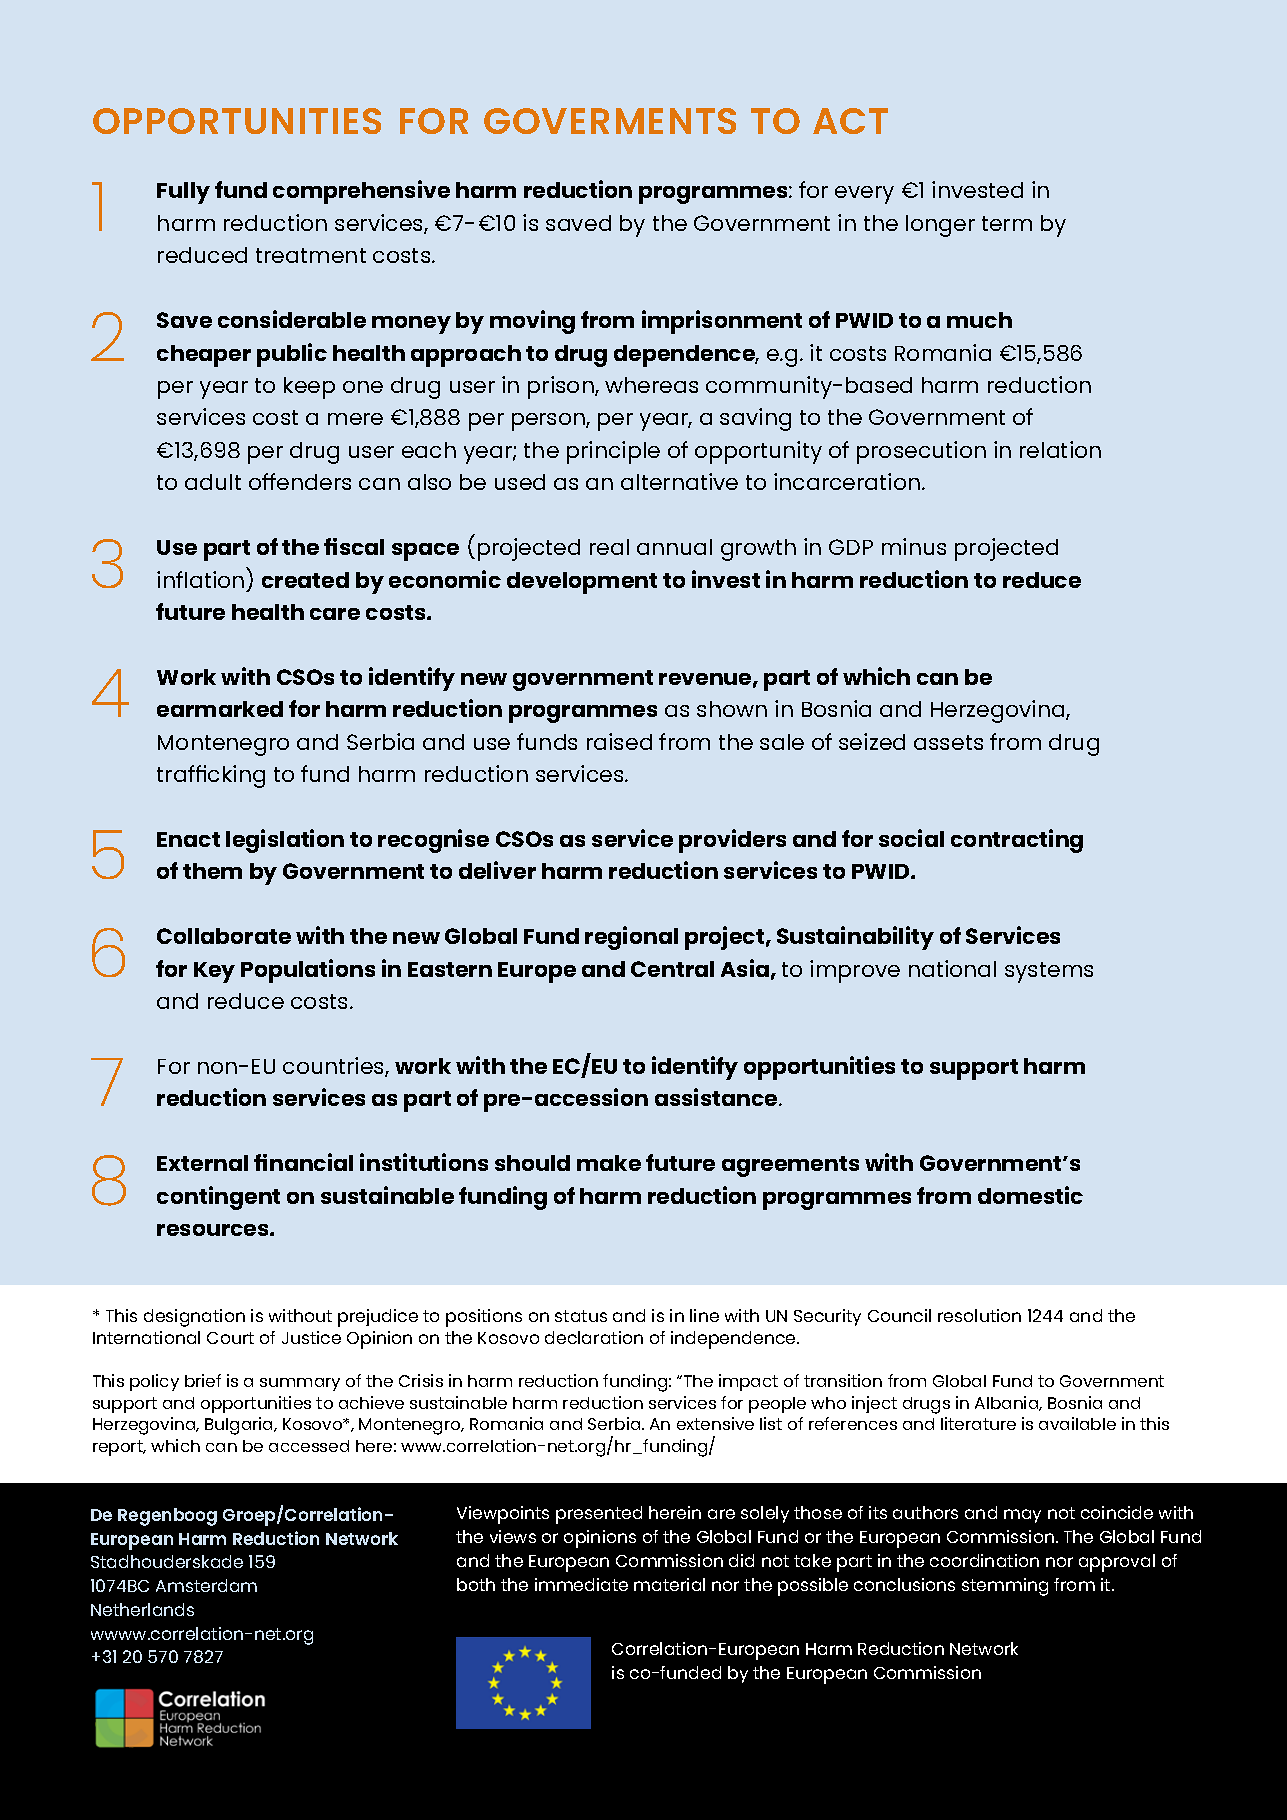  Describe the element at coordinates (212, 871) in the screenshot. I see `them` at that location.
